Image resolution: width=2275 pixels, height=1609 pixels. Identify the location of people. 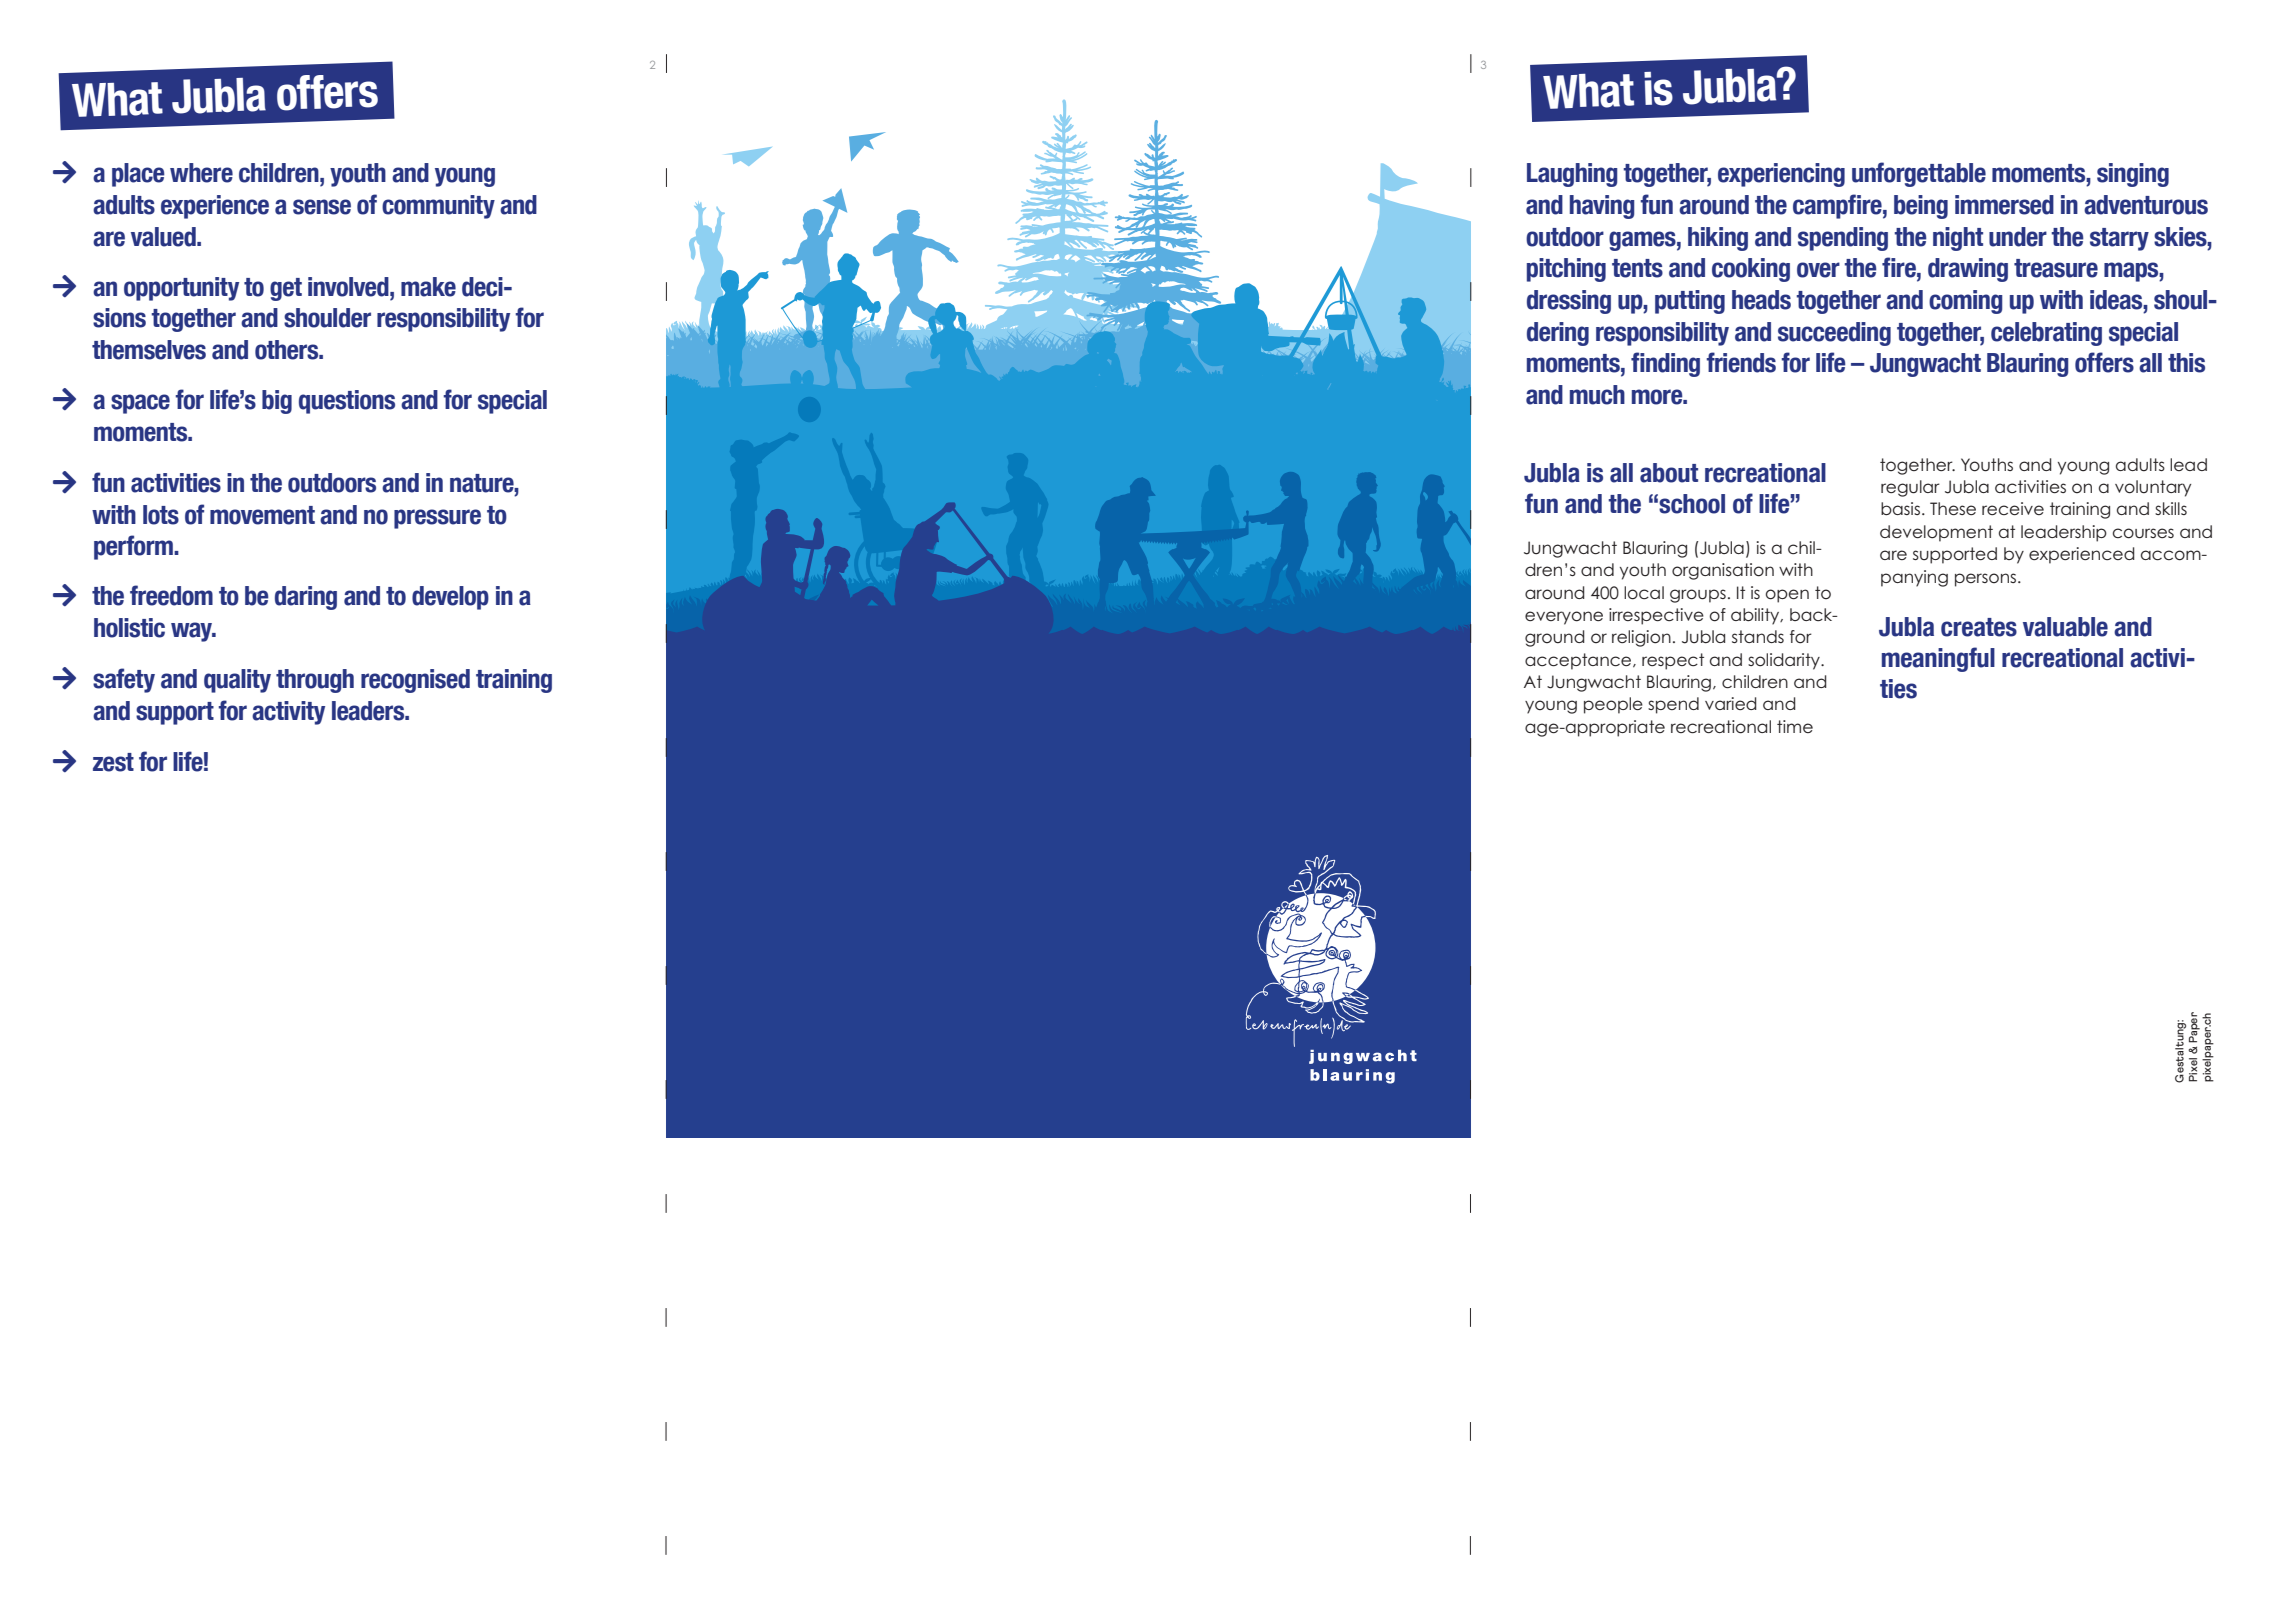
(1613, 705).
